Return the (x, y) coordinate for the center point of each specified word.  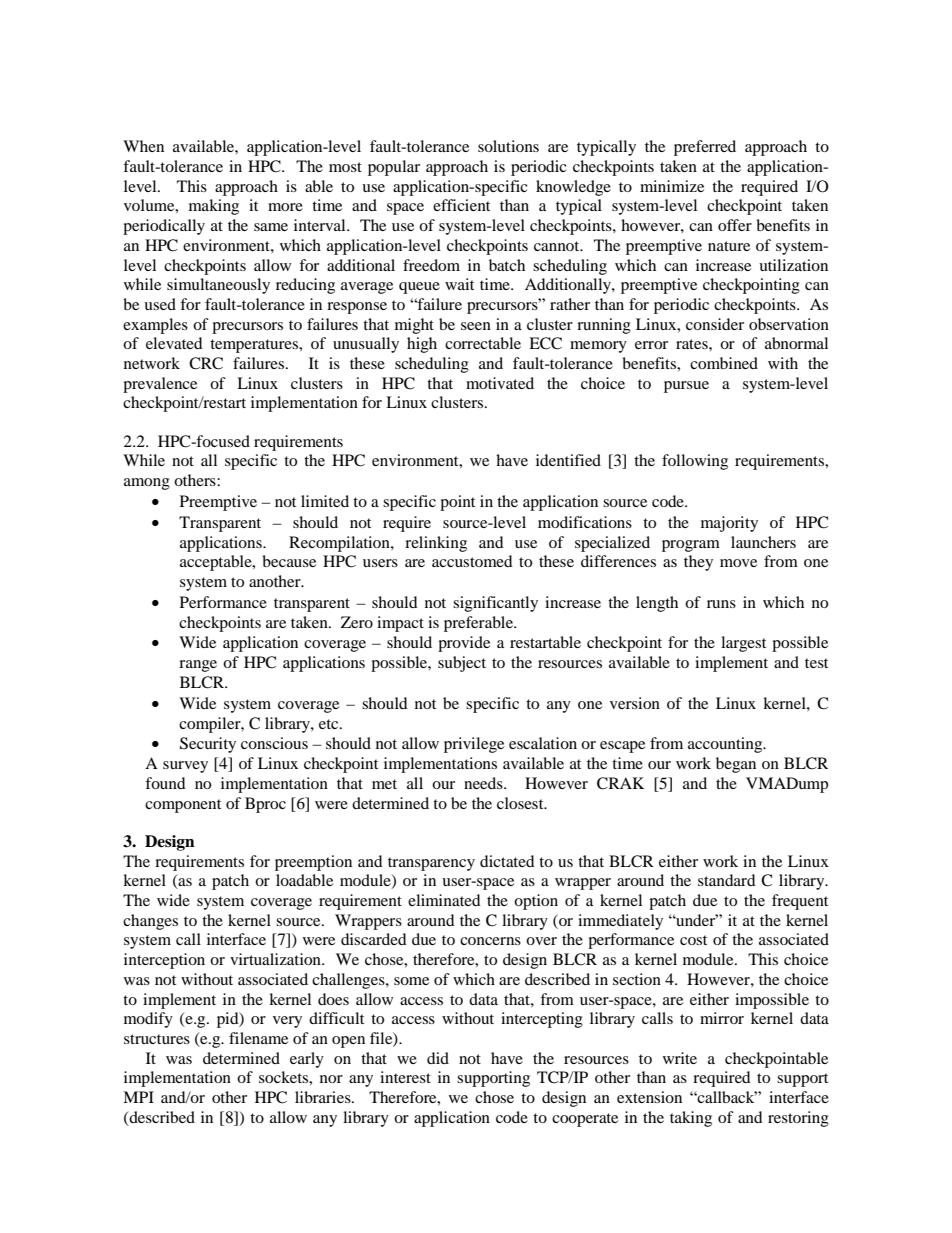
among (147, 484)
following (695, 462)
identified (568, 460)
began (736, 765)
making (214, 207)
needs (484, 783)
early (307, 1060)
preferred (705, 148)
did (438, 1058)
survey (185, 767)
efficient (461, 205)
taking (691, 1119)
